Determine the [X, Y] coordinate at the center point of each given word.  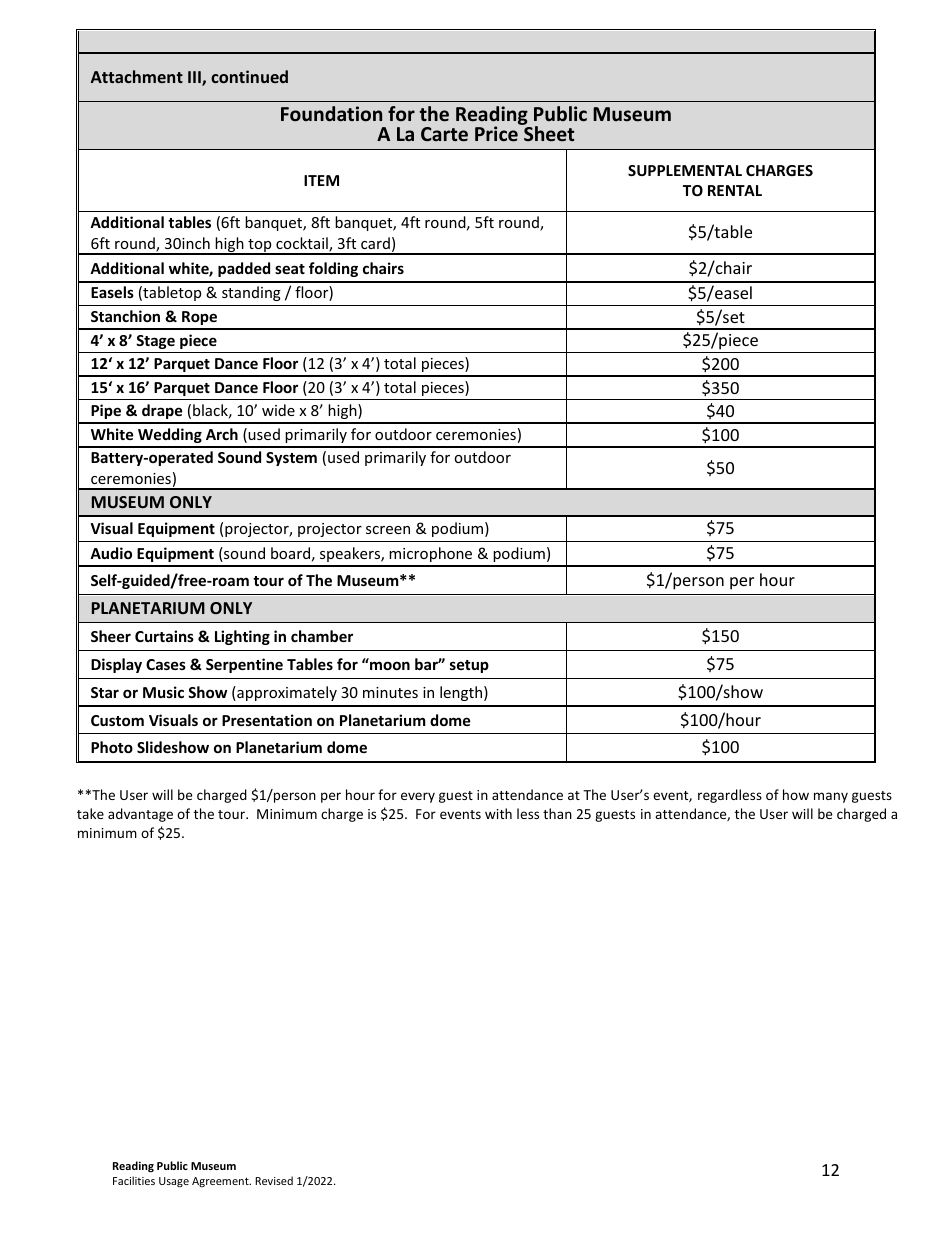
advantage [140, 815]
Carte [444, 134]
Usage [174, 1182]
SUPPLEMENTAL [685, 170]
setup [469, 666]
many [831, 797]
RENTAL [735, 190]
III [195, 78]
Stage [155, 342]
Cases [166, 664]
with [498, 813]
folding [333, 269]
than [557, 813]
